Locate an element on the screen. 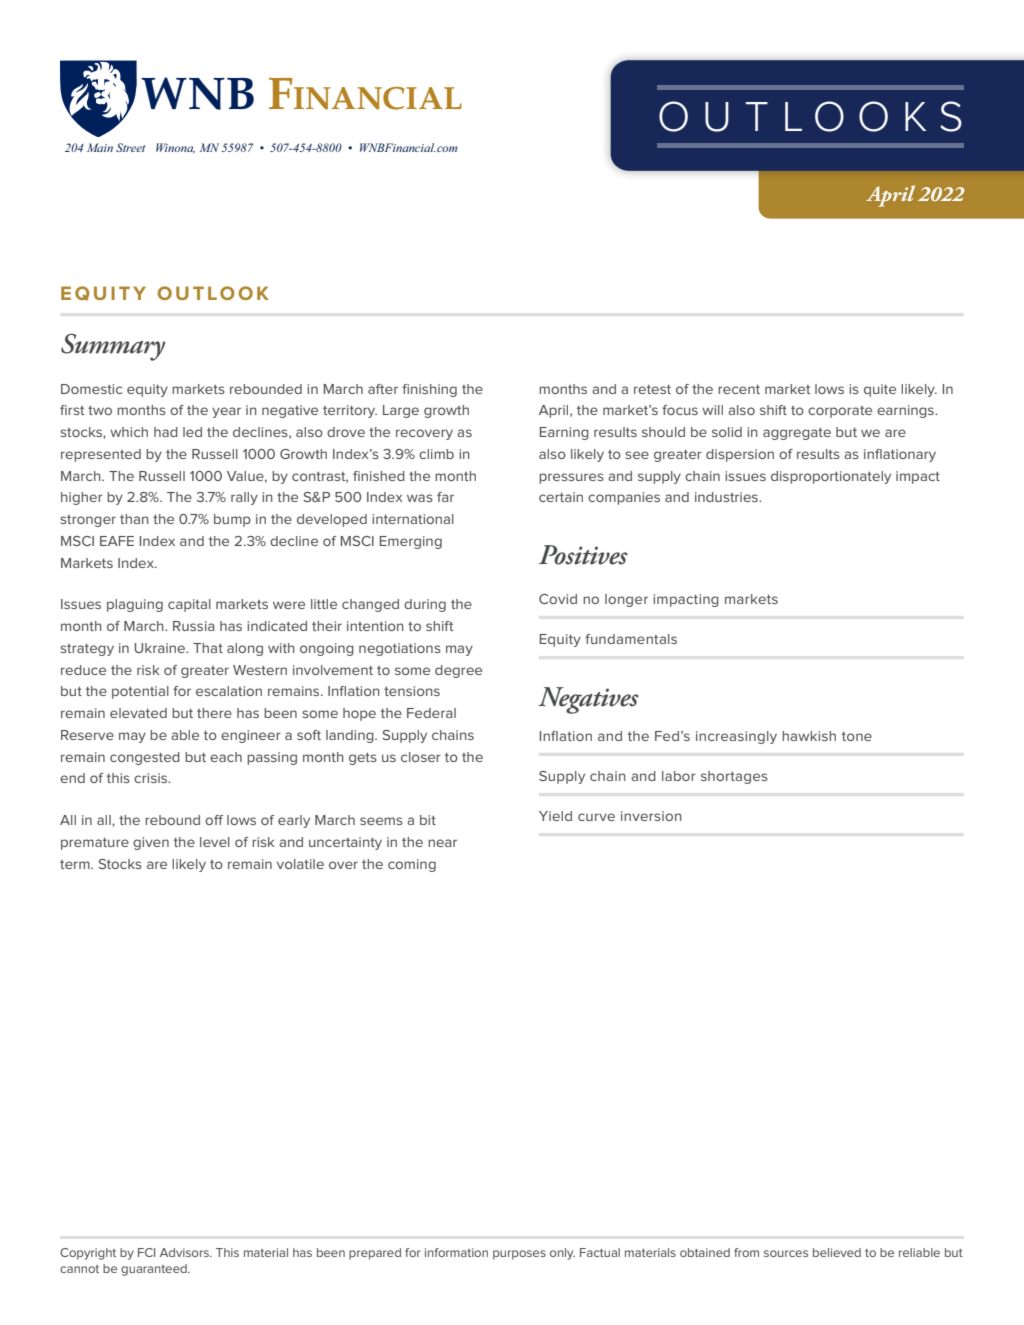 The width and height of the screenshot is (1024, 1325). Advisors is located at coordinates (185, 1252).
